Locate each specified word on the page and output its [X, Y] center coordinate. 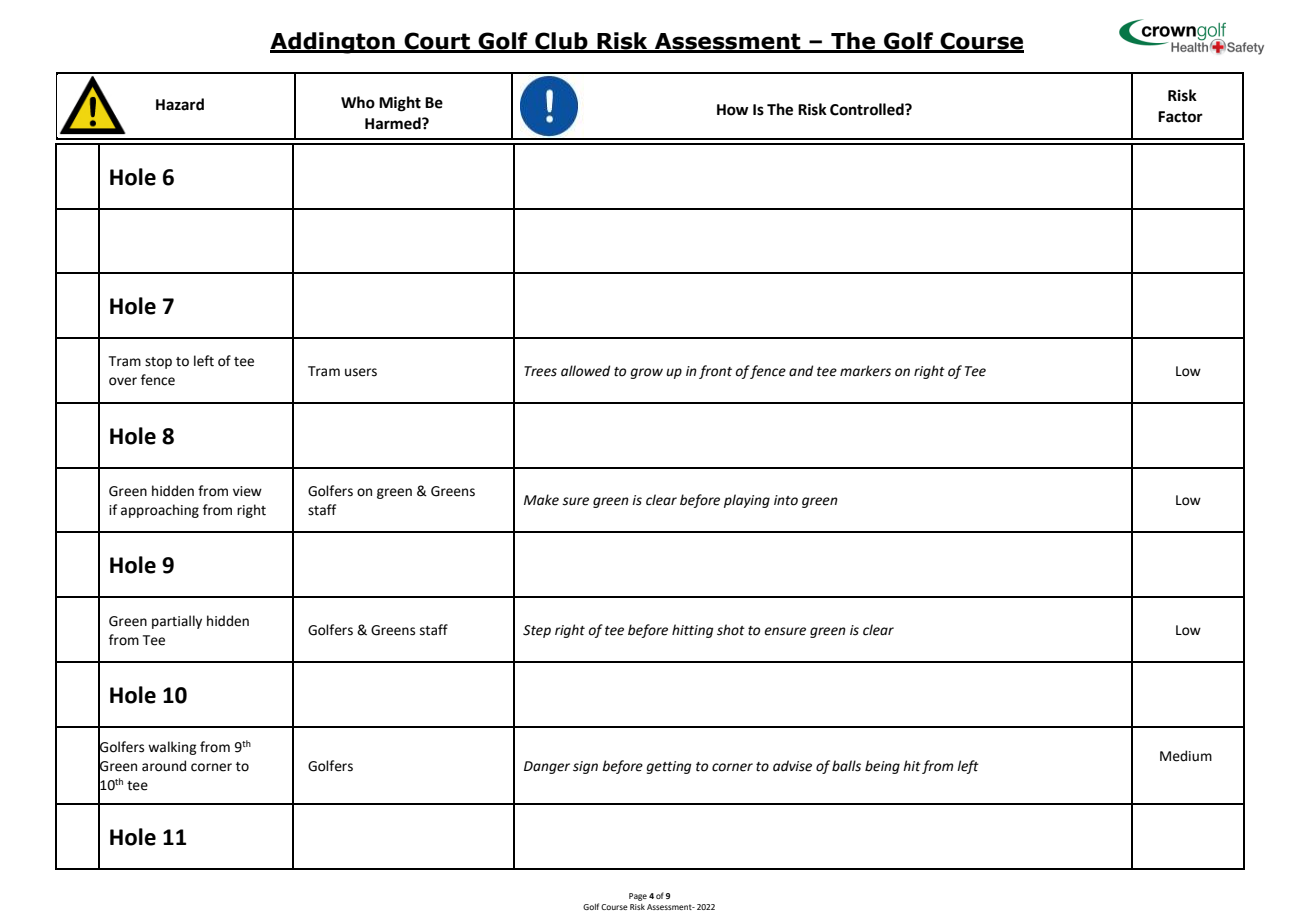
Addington [333, 43]
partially [177, 622]
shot [731, 630]
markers [865, 371]
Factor [1180, 117]
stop [158, 363]
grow [647, 373]
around [164, 766]
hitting [692, 631]
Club [561, 42]
